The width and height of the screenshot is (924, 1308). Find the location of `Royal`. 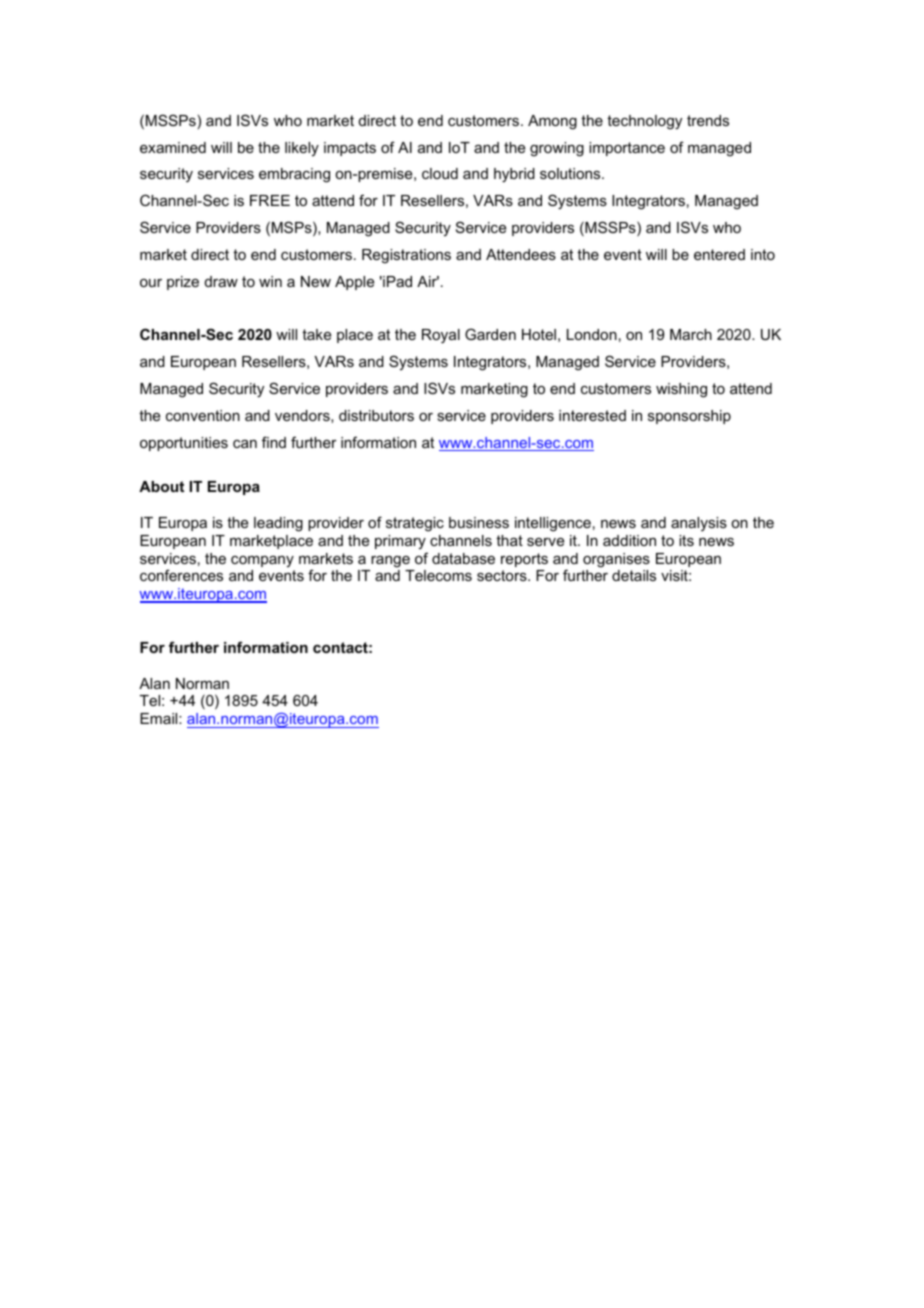

Royal is located at coordinates (441, 336).
